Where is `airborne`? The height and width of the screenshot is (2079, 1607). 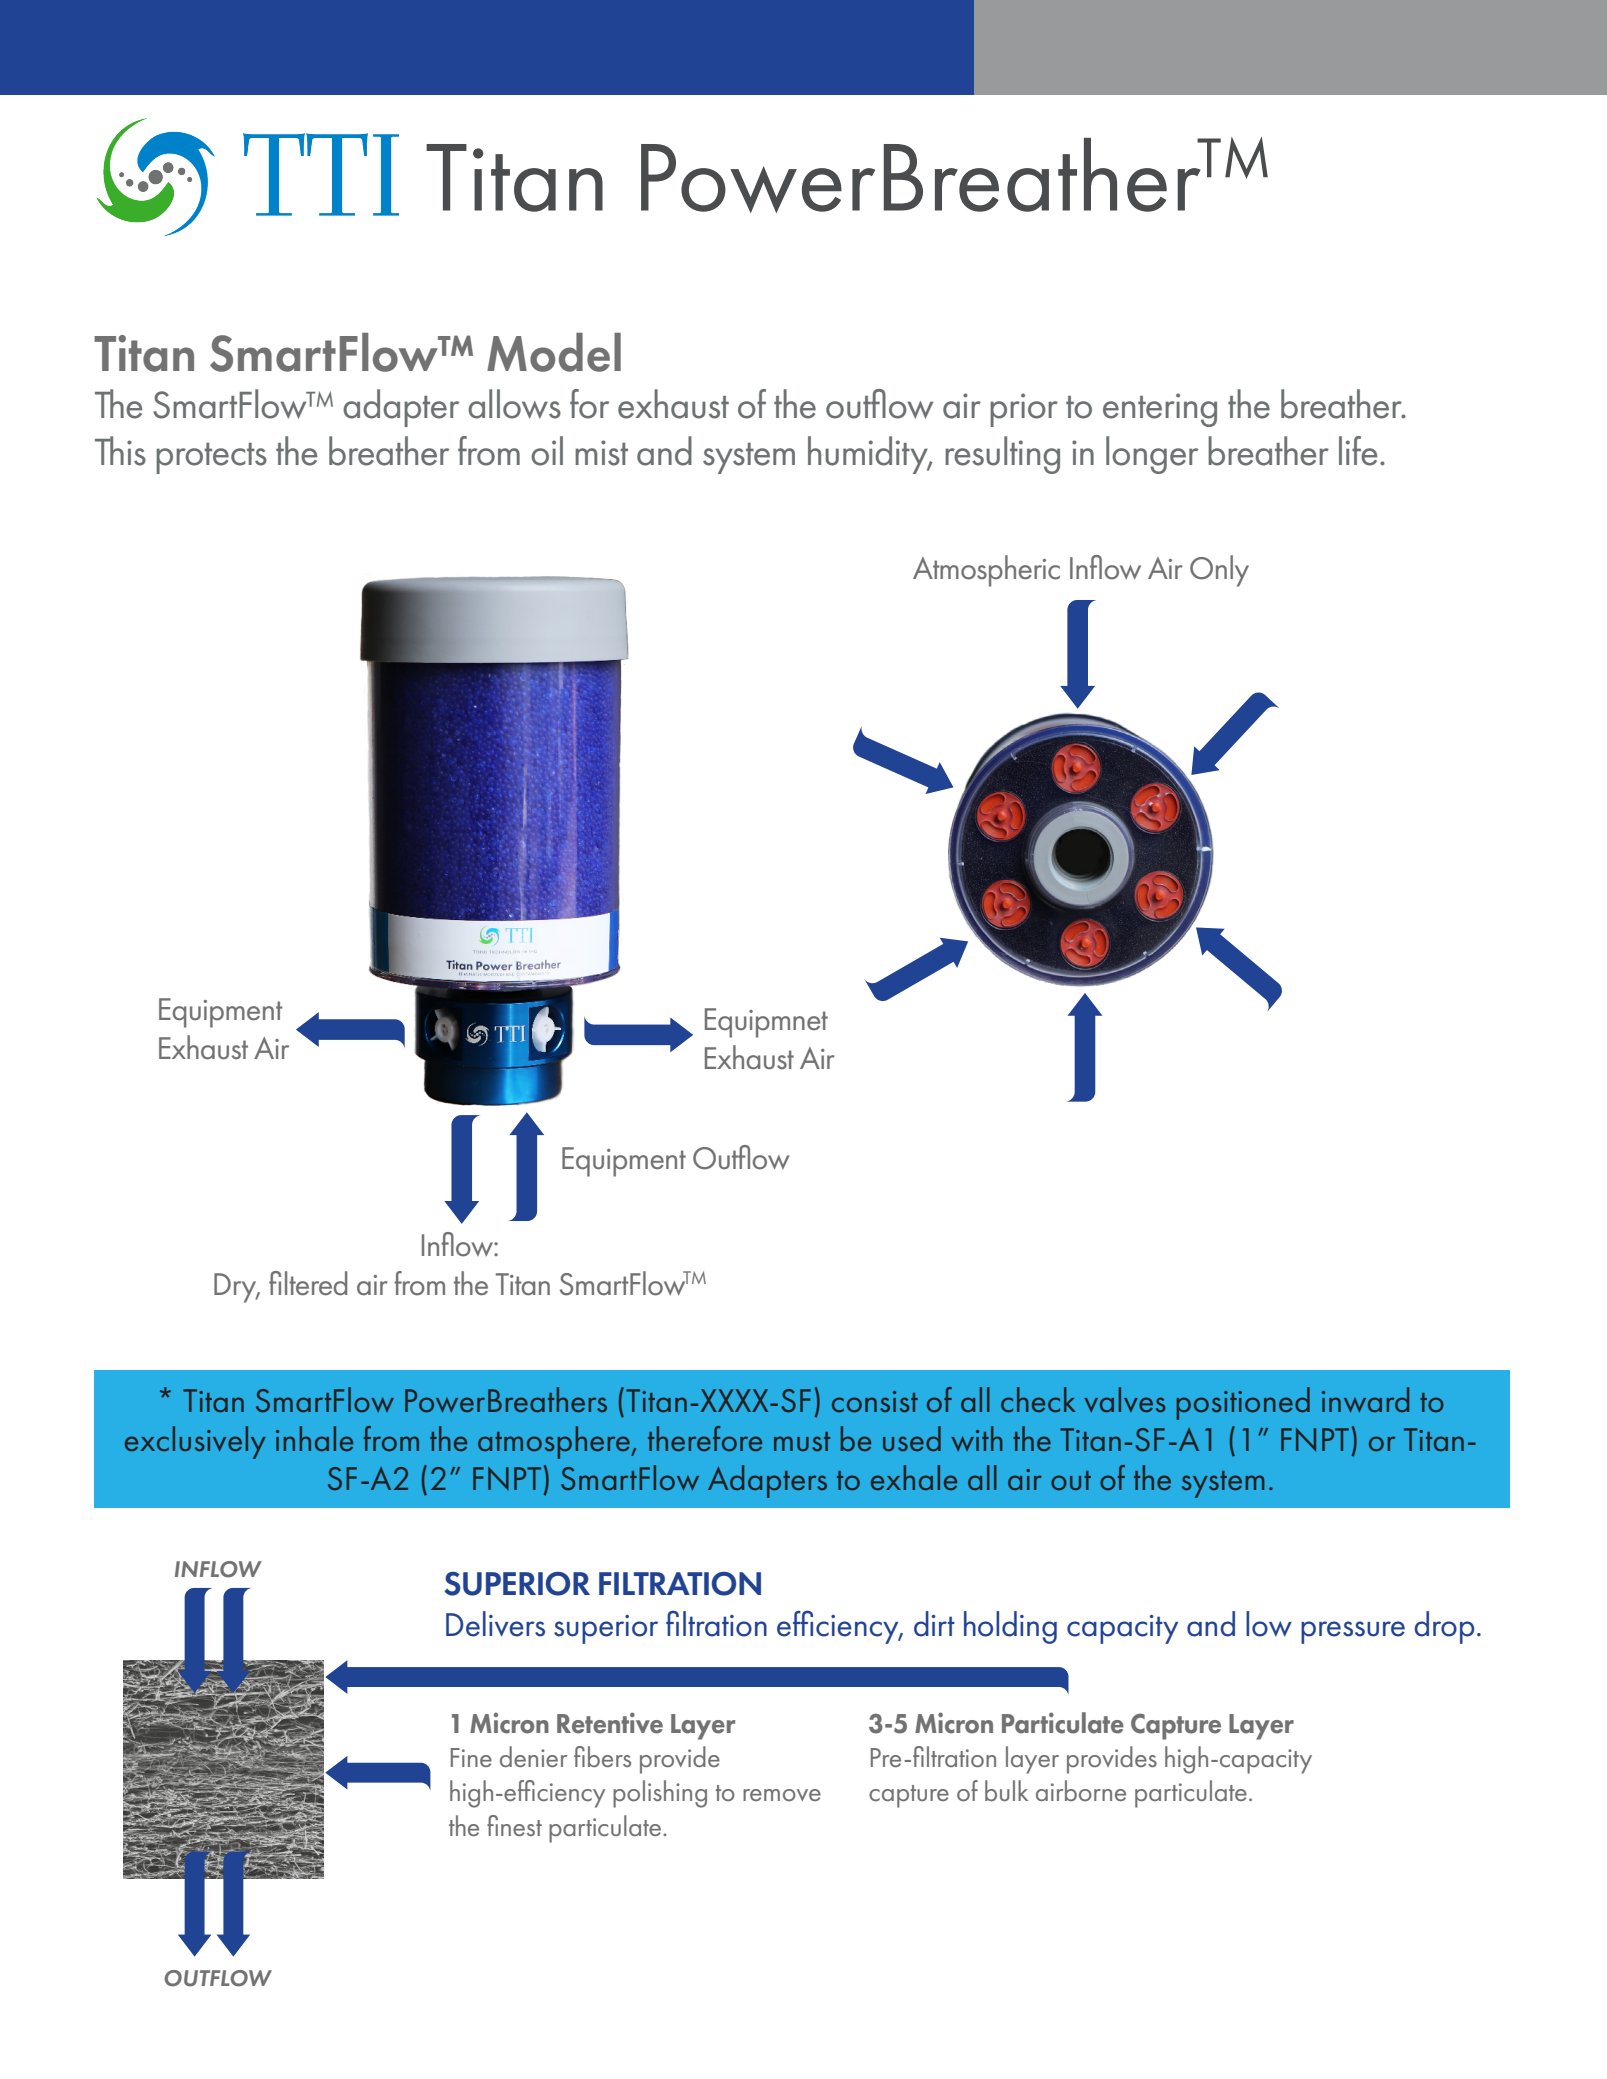 airborne is located at coordinates (1081, 1790).
